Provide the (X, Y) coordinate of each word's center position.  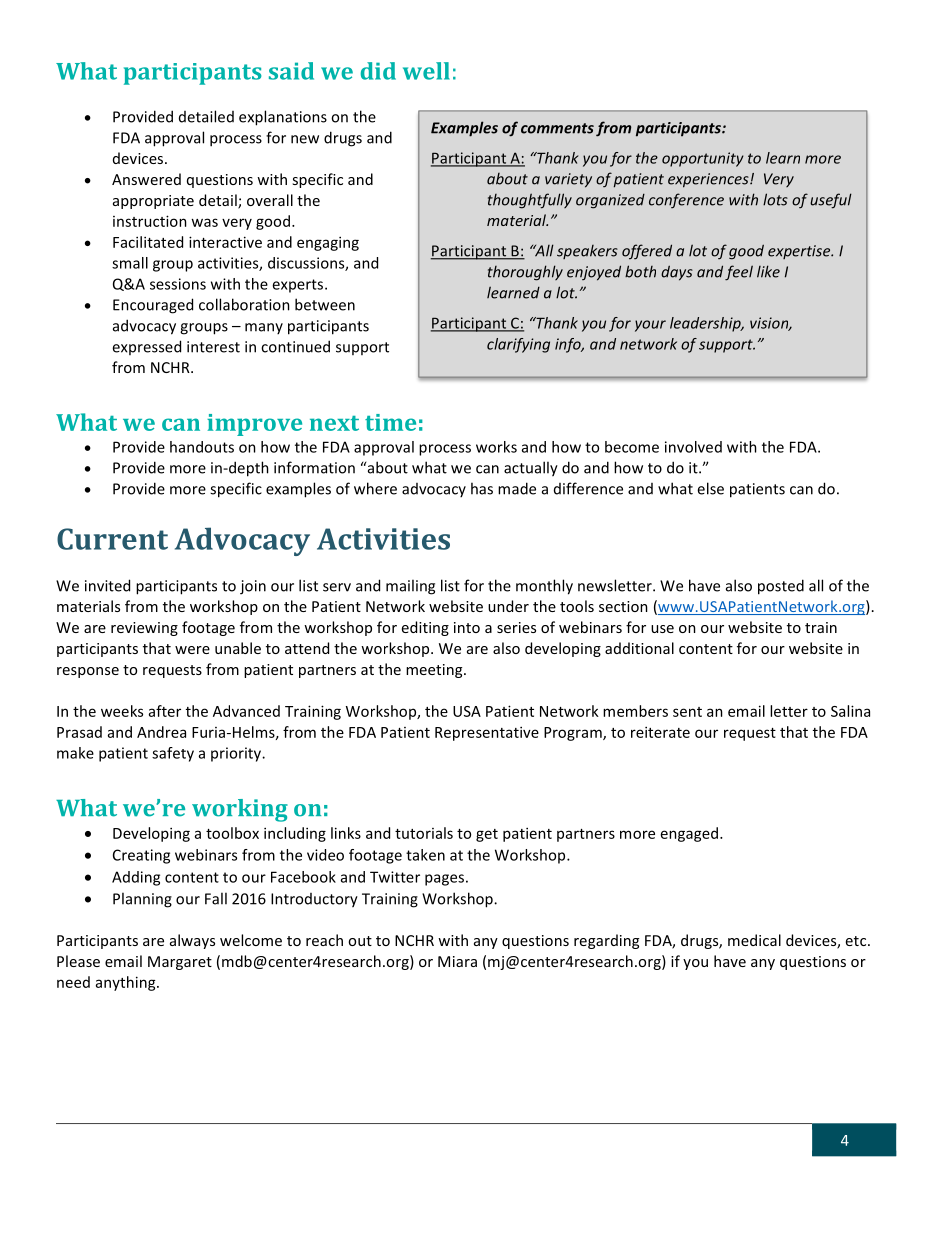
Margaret (180, 963)
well (426, 71)
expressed (146, 347)
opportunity (703, 159)
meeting (435, 671)
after (165, 711)
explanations (283, 118)
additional (639, 648)
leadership (706, 324)
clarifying (518, 345)
